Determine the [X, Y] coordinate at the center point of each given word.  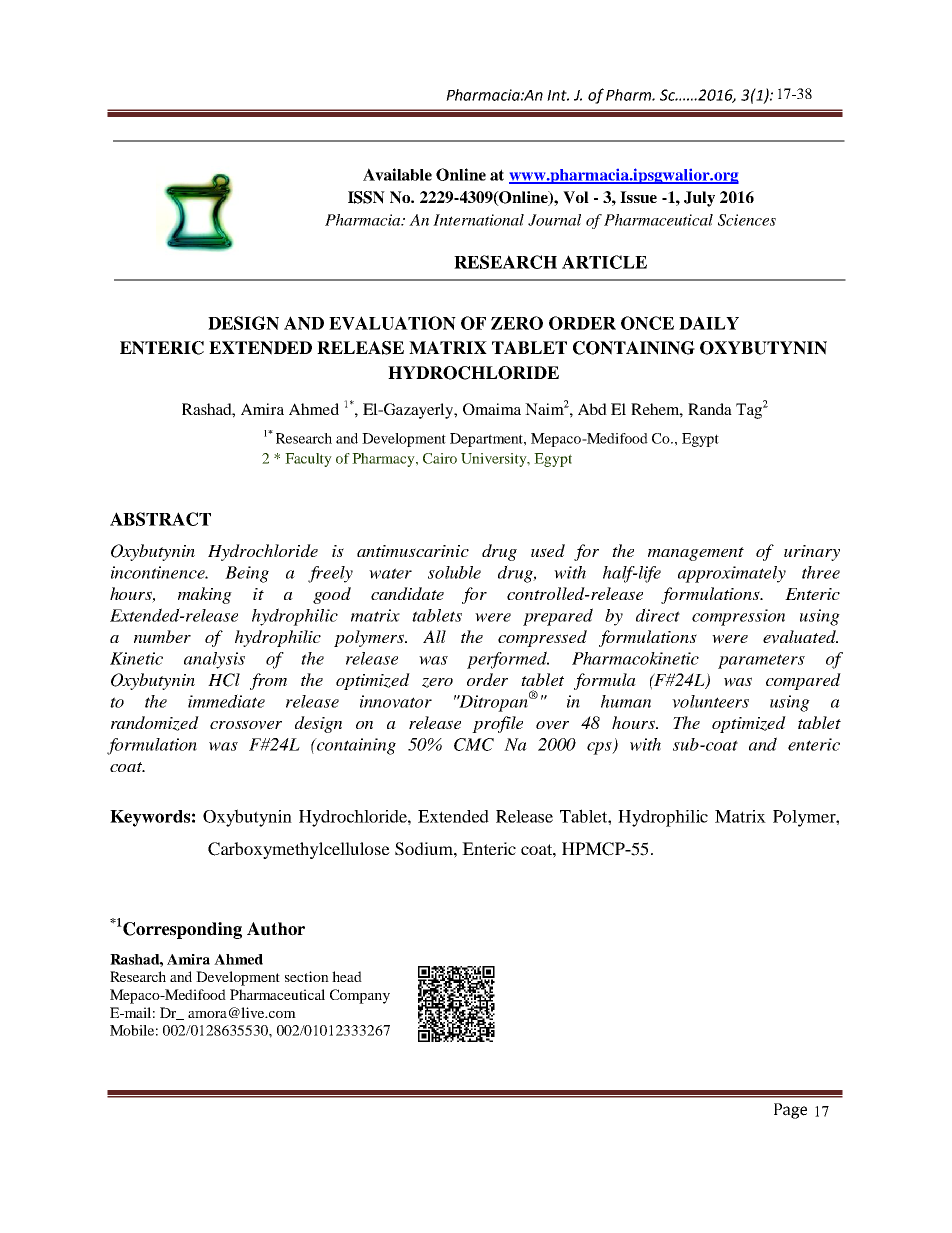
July [699, 199]
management [696, 554]
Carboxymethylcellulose [299, 850]
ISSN [366, 197]
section [307, 976]
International [478, 220]
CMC [474, 744]
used [548, 550]
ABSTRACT [160, 519]
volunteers [710, 701]
